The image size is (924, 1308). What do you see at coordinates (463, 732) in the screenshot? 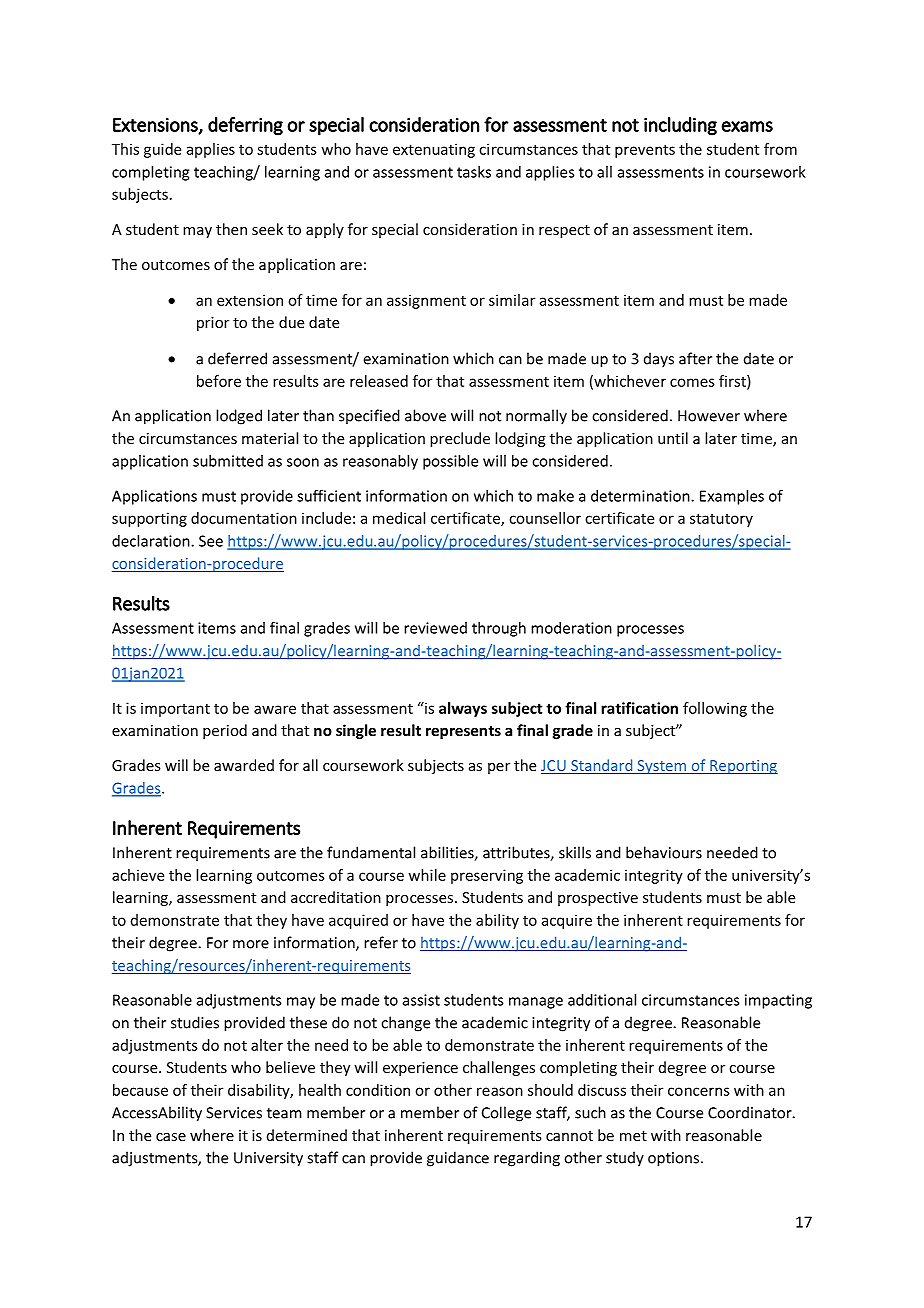
I see `represents` at bounding box center [463, 732].
